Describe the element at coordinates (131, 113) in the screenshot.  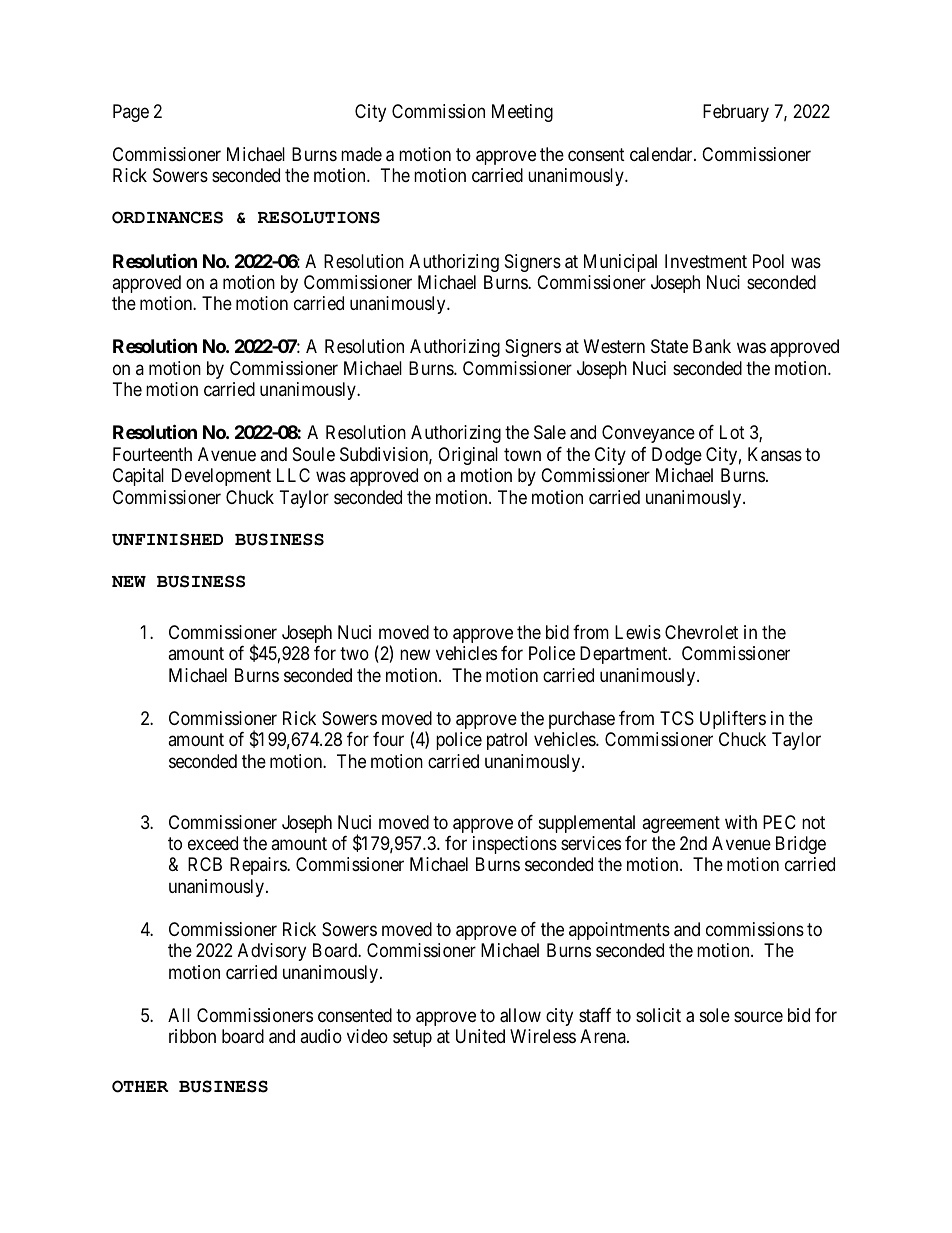
I see `Page` at that location.
